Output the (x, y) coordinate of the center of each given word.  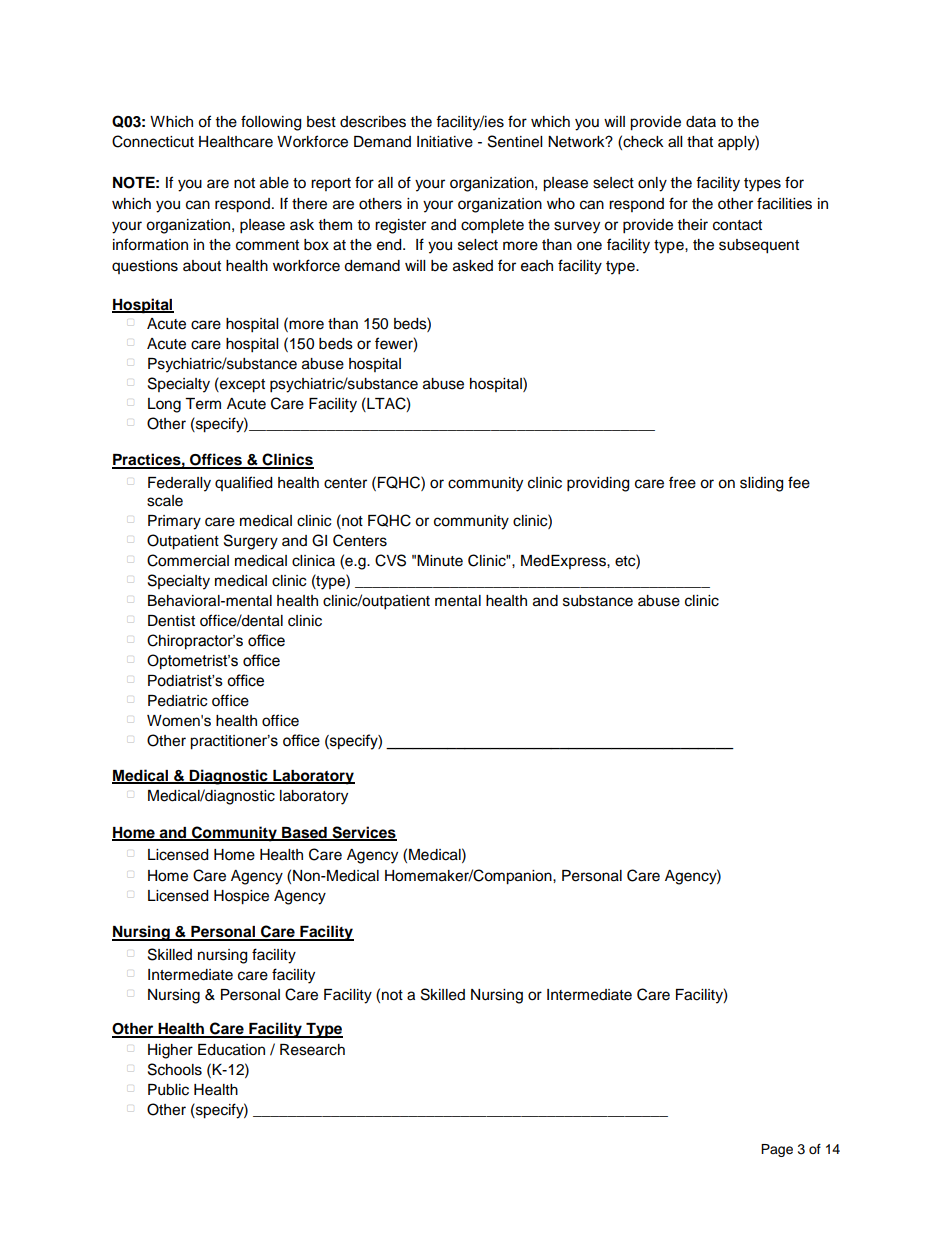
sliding (761, 484)
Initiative (445, 142)
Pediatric (177, 701)
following (271, 123)
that (700, 142)
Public (168, 1090)
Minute (440, 561)
